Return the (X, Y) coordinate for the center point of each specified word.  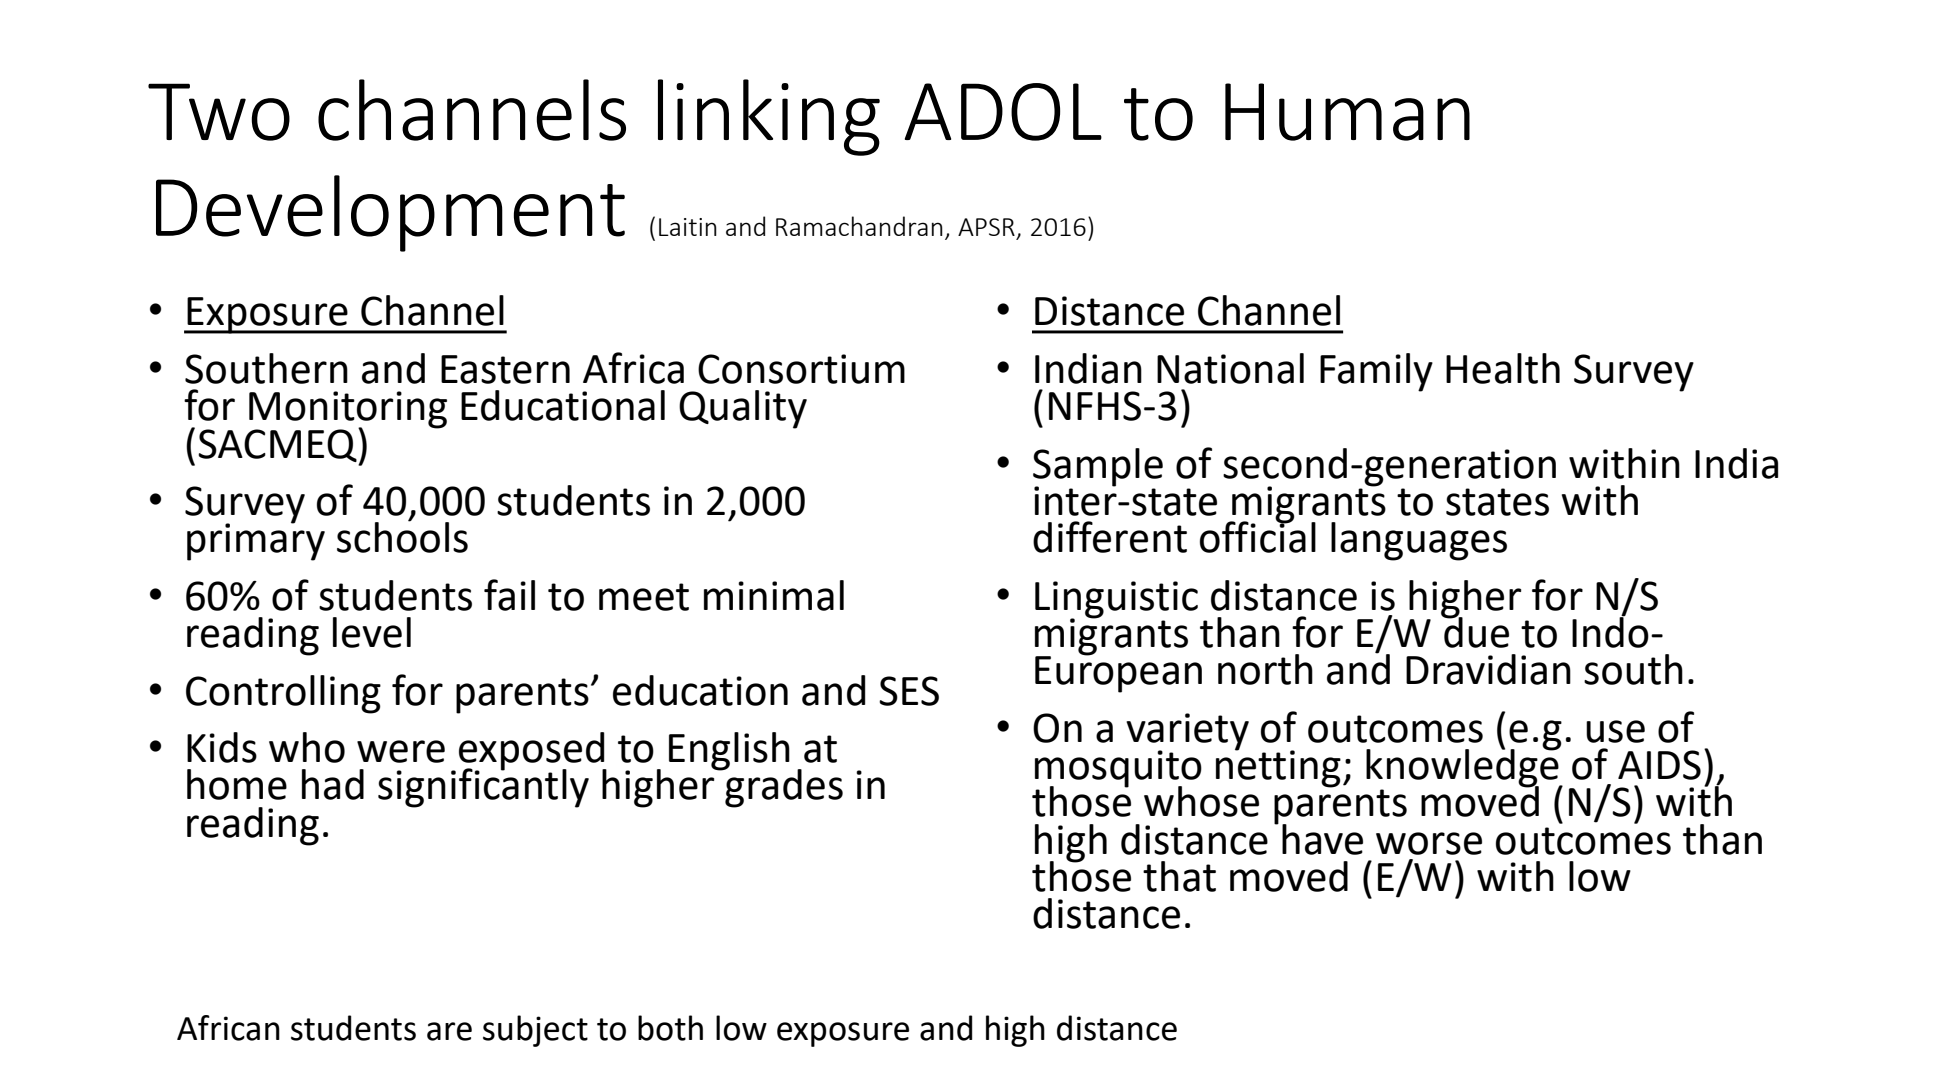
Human (1347, 112)
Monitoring (348, 411)
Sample (1098, 468)
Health (1503, 368)
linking (769, 117)
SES (909, 691)
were (401, 751)
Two (219, 112)
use (1615, 731)
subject (535, 1031)
